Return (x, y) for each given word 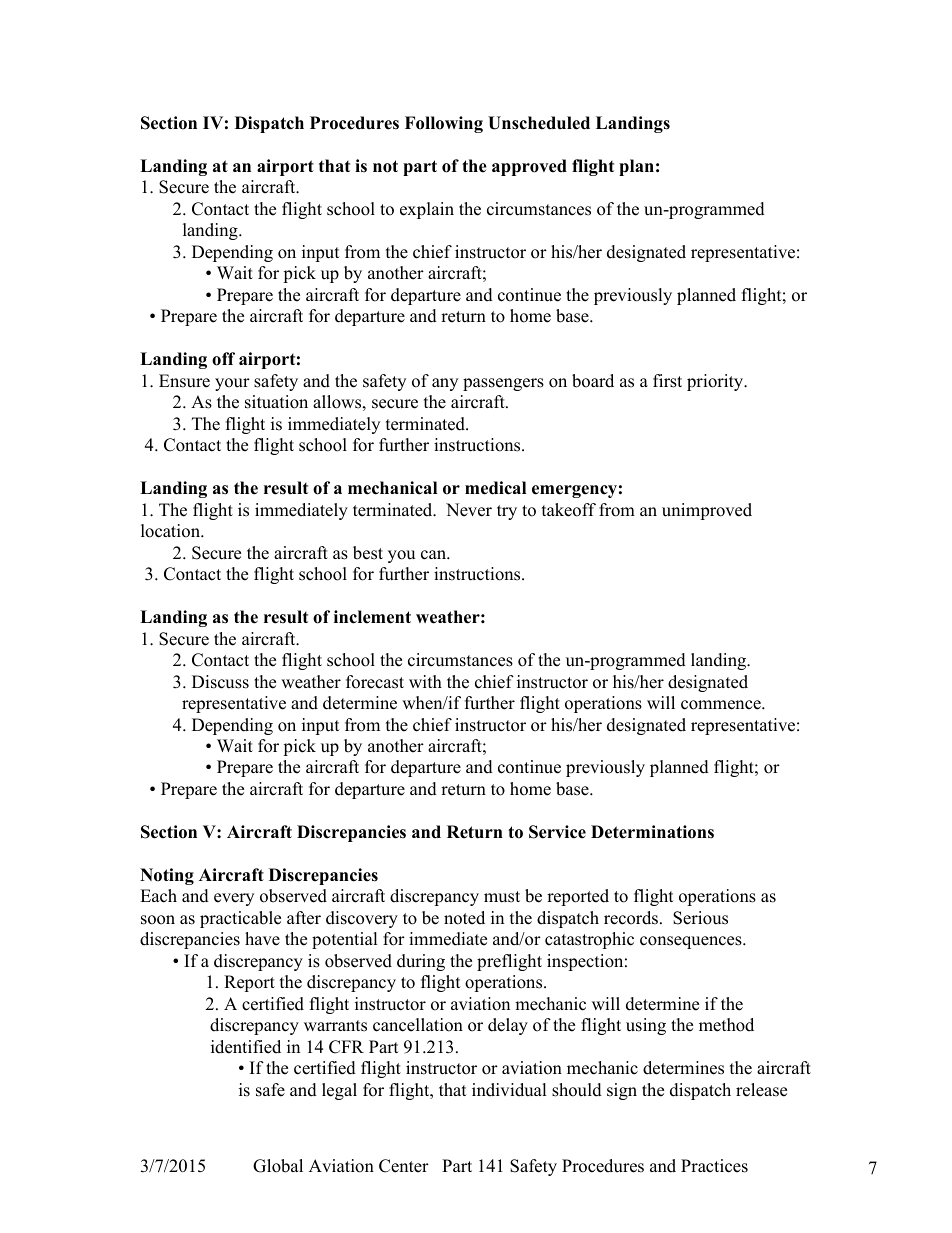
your (232, 384)
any (445, 384)
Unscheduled (539, 123)
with (425, 681)
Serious (700, 918)
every (234, 899)
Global (278, 1166)
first (667, 381)
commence (722, 705)
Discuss (220, 682)
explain (427, 210)
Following (444, 124)
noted (464, 918)
